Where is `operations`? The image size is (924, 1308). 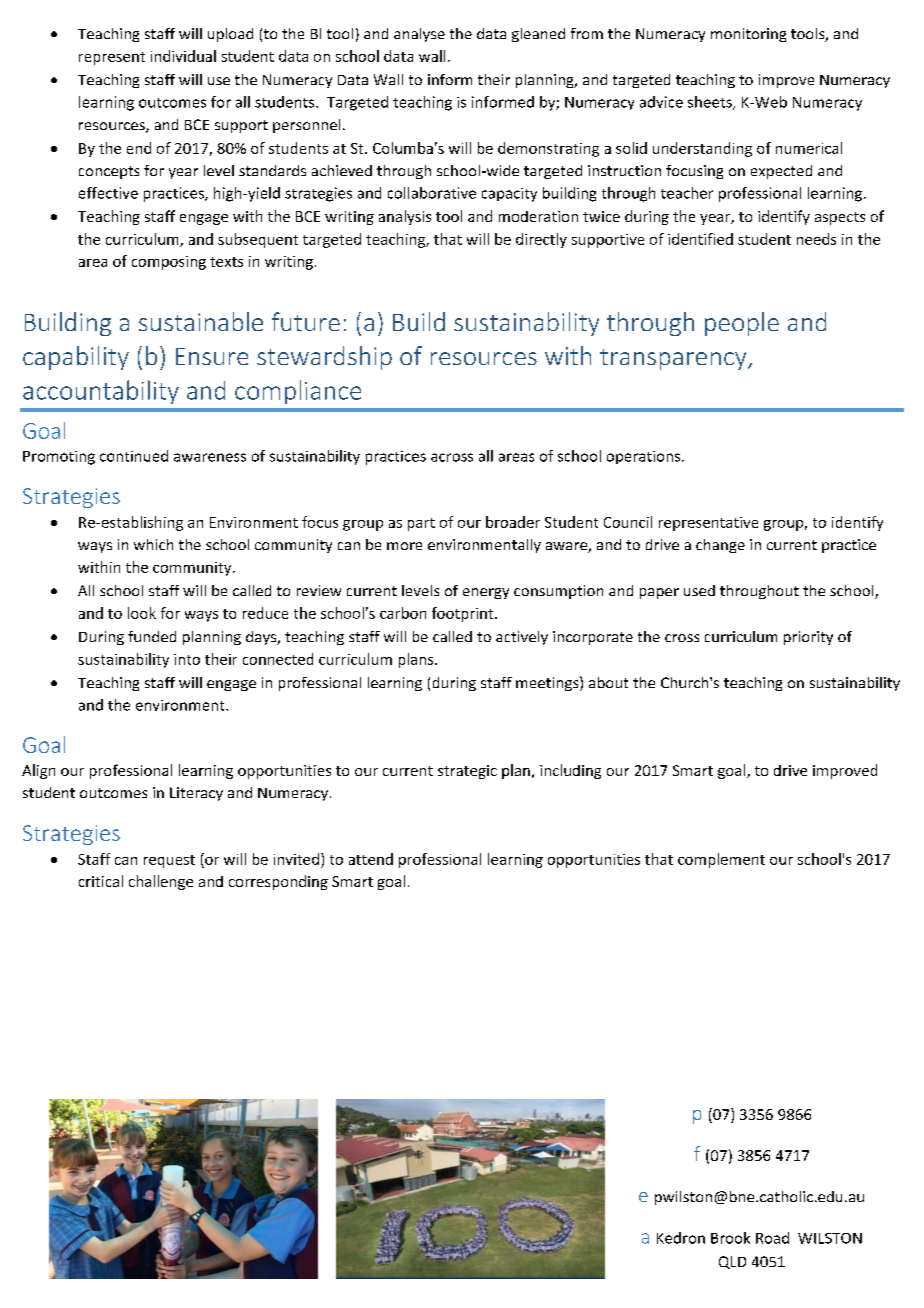
operations is located at coordinates (645, 457).
